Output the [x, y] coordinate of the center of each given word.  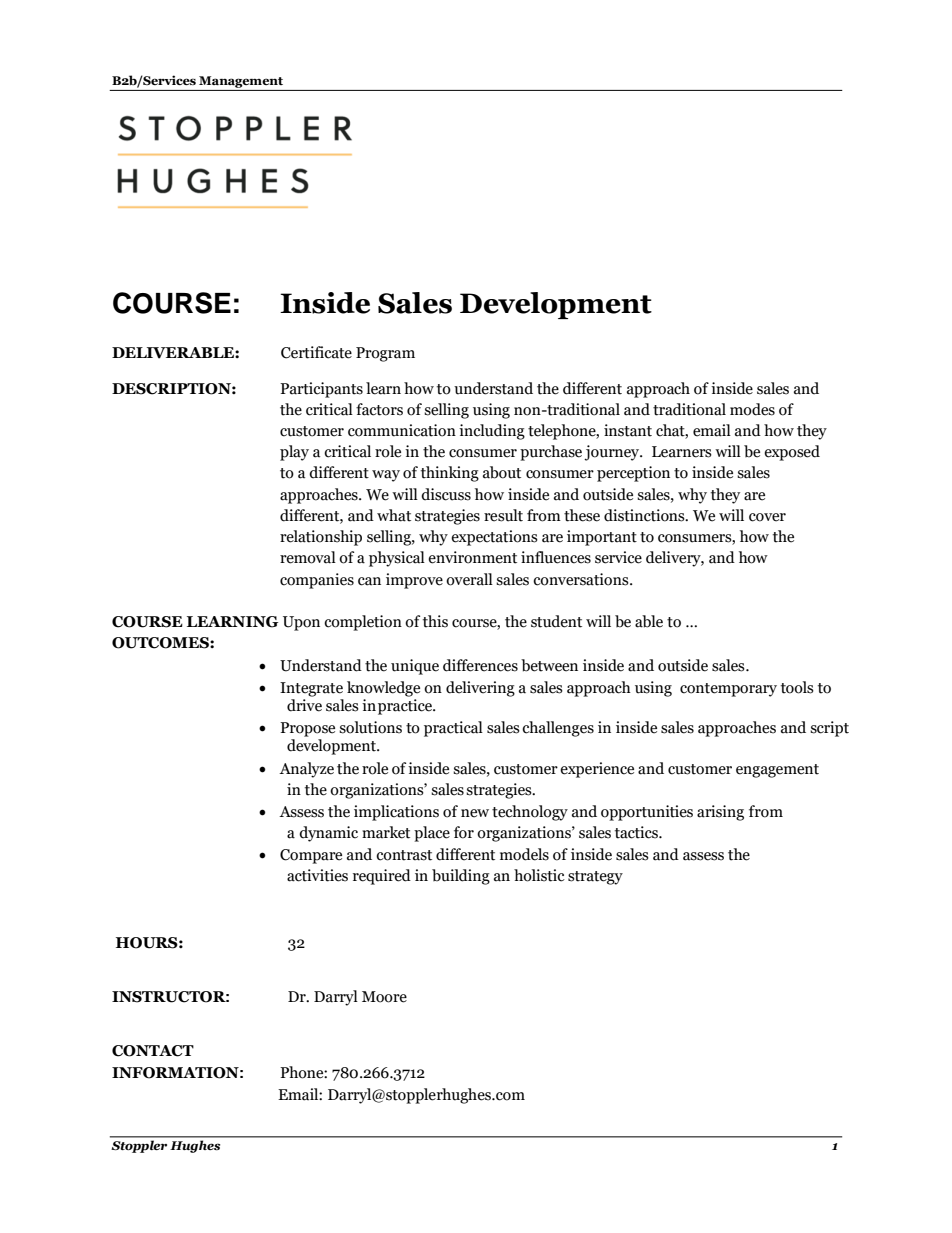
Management [241, 82]
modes [752, 409]
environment [472, 557]
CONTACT [153, 1051]
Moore [384, 997]
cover [767, 517]
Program [385, 354]
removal [308, 557]
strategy [595, 878]
